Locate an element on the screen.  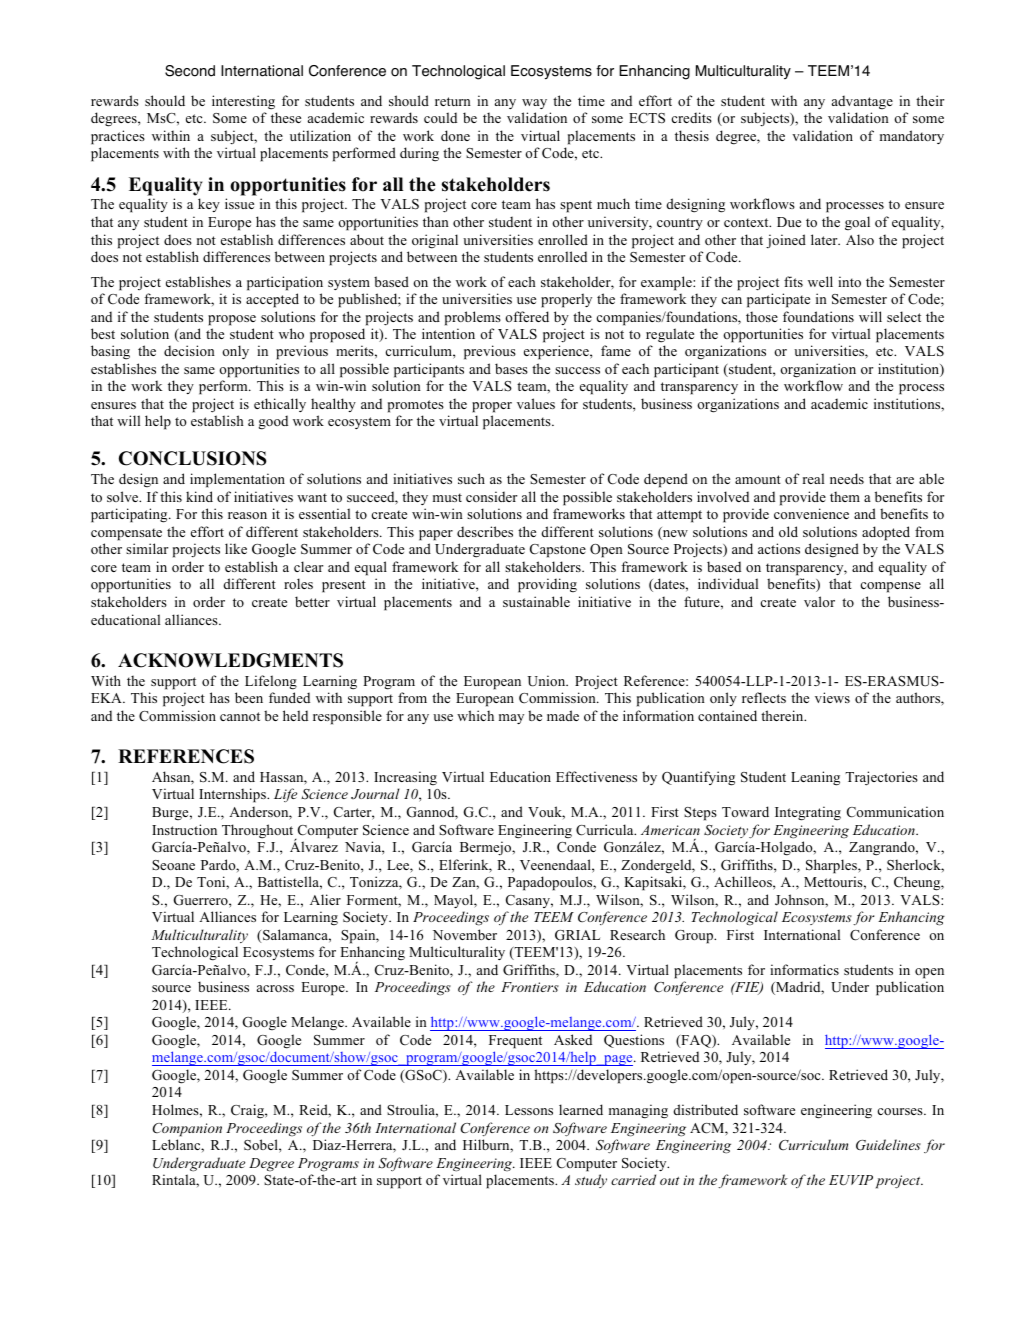
Guidelines is located at coordinates (888, 1145).
